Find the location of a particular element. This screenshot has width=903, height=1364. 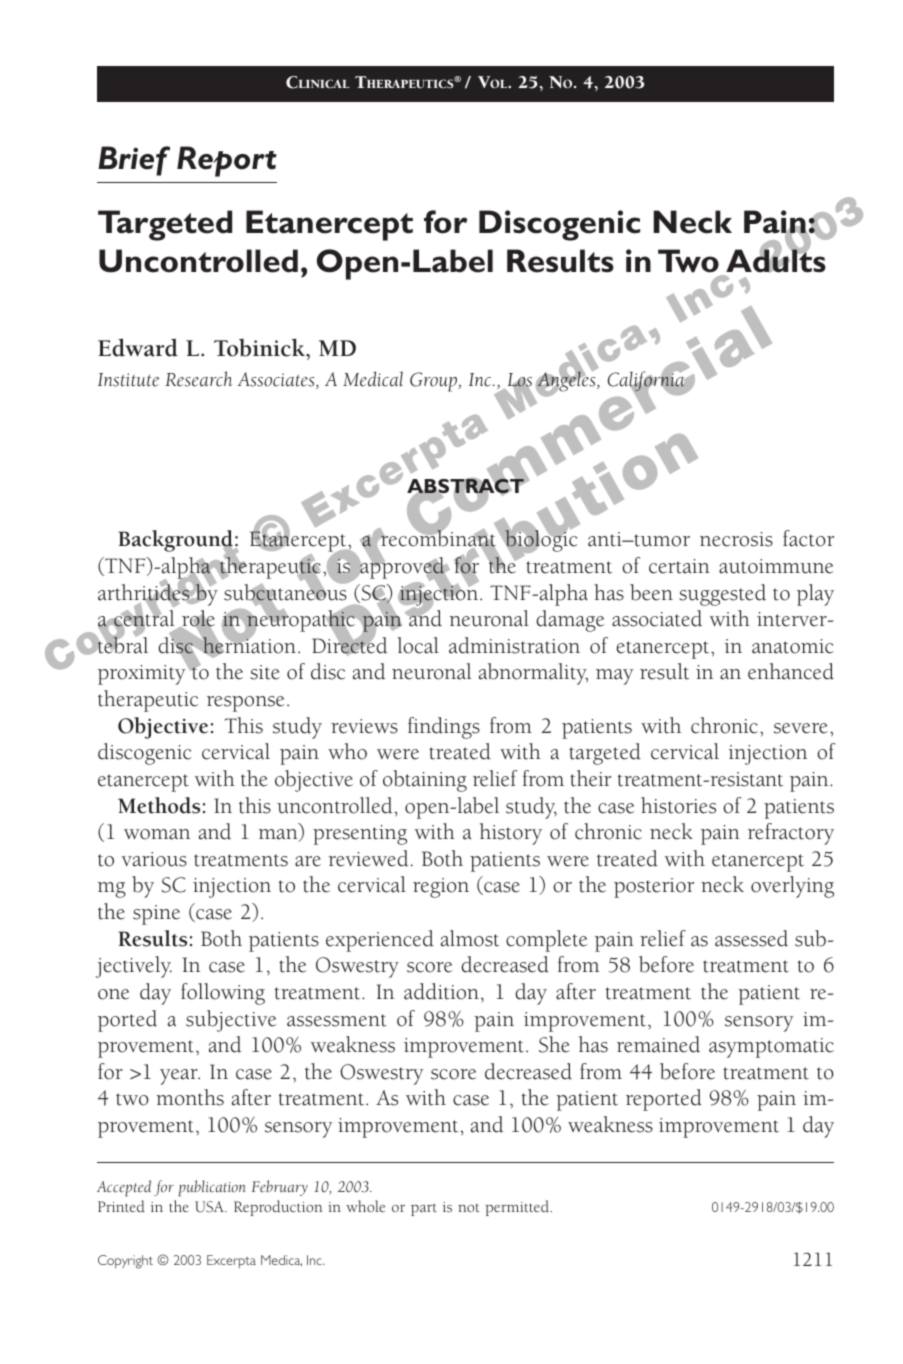

Group is located at coordinates (435, 382).
